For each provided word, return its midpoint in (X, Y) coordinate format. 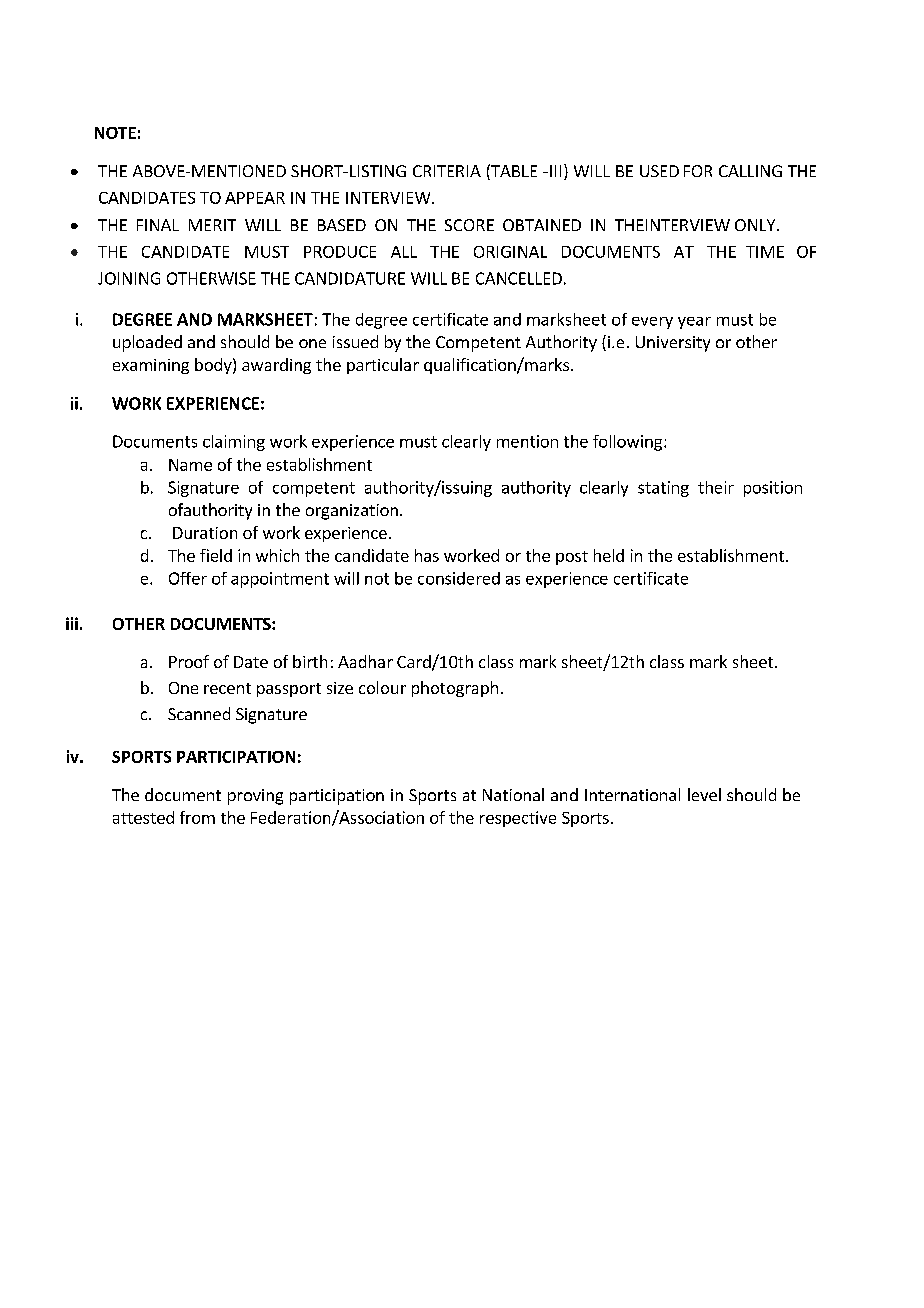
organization (352, 512)
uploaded (147, 343)
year (694, 323)
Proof (189, 661)
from (197, 817)
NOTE (115, 133)
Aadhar (365, 661)
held (609, 555)
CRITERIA (447, 171)
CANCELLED (519, 278)
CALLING (750, 171)
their (716, 487)
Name (190, 465)
